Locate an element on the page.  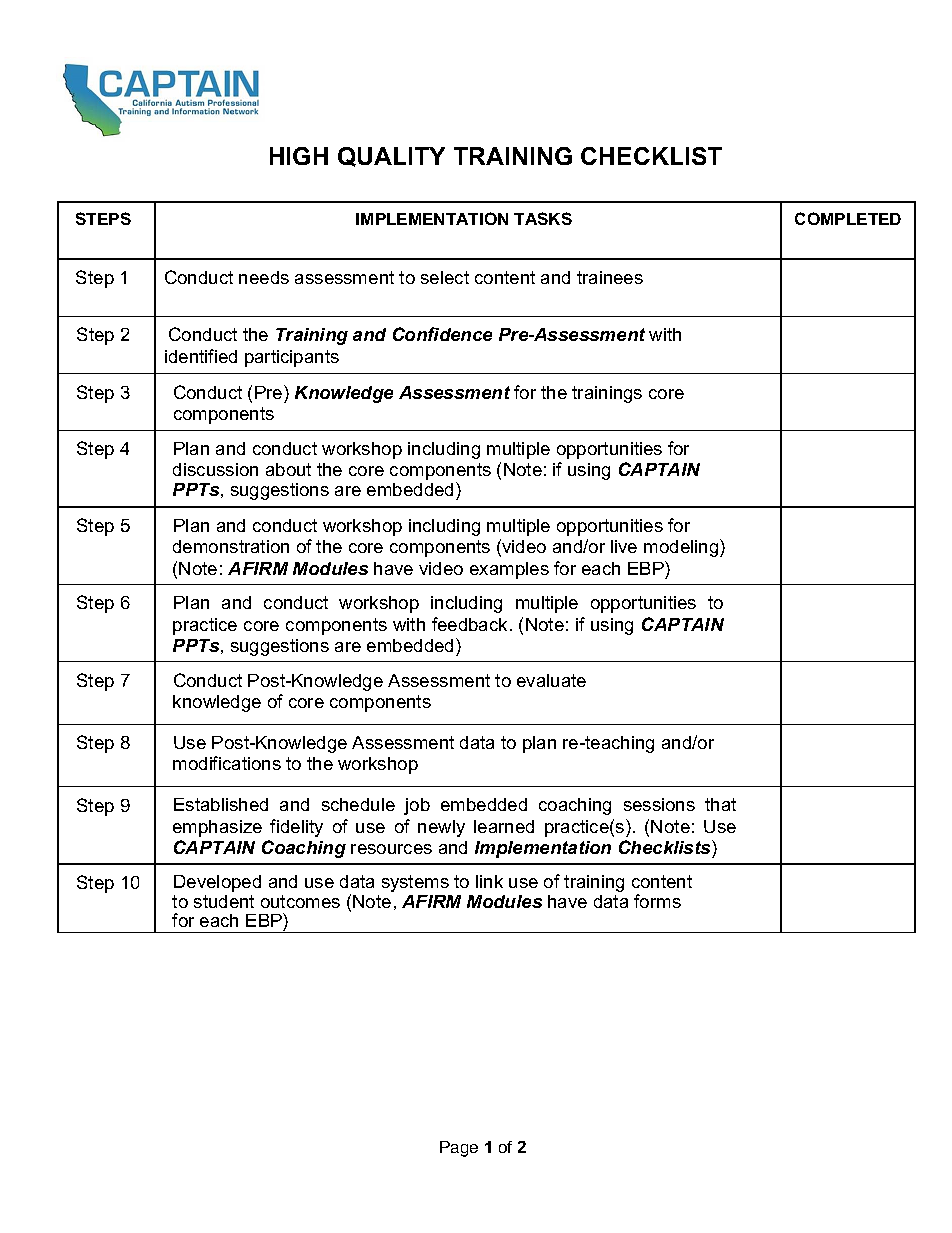
Page is located at coordinates (459, 1149).
